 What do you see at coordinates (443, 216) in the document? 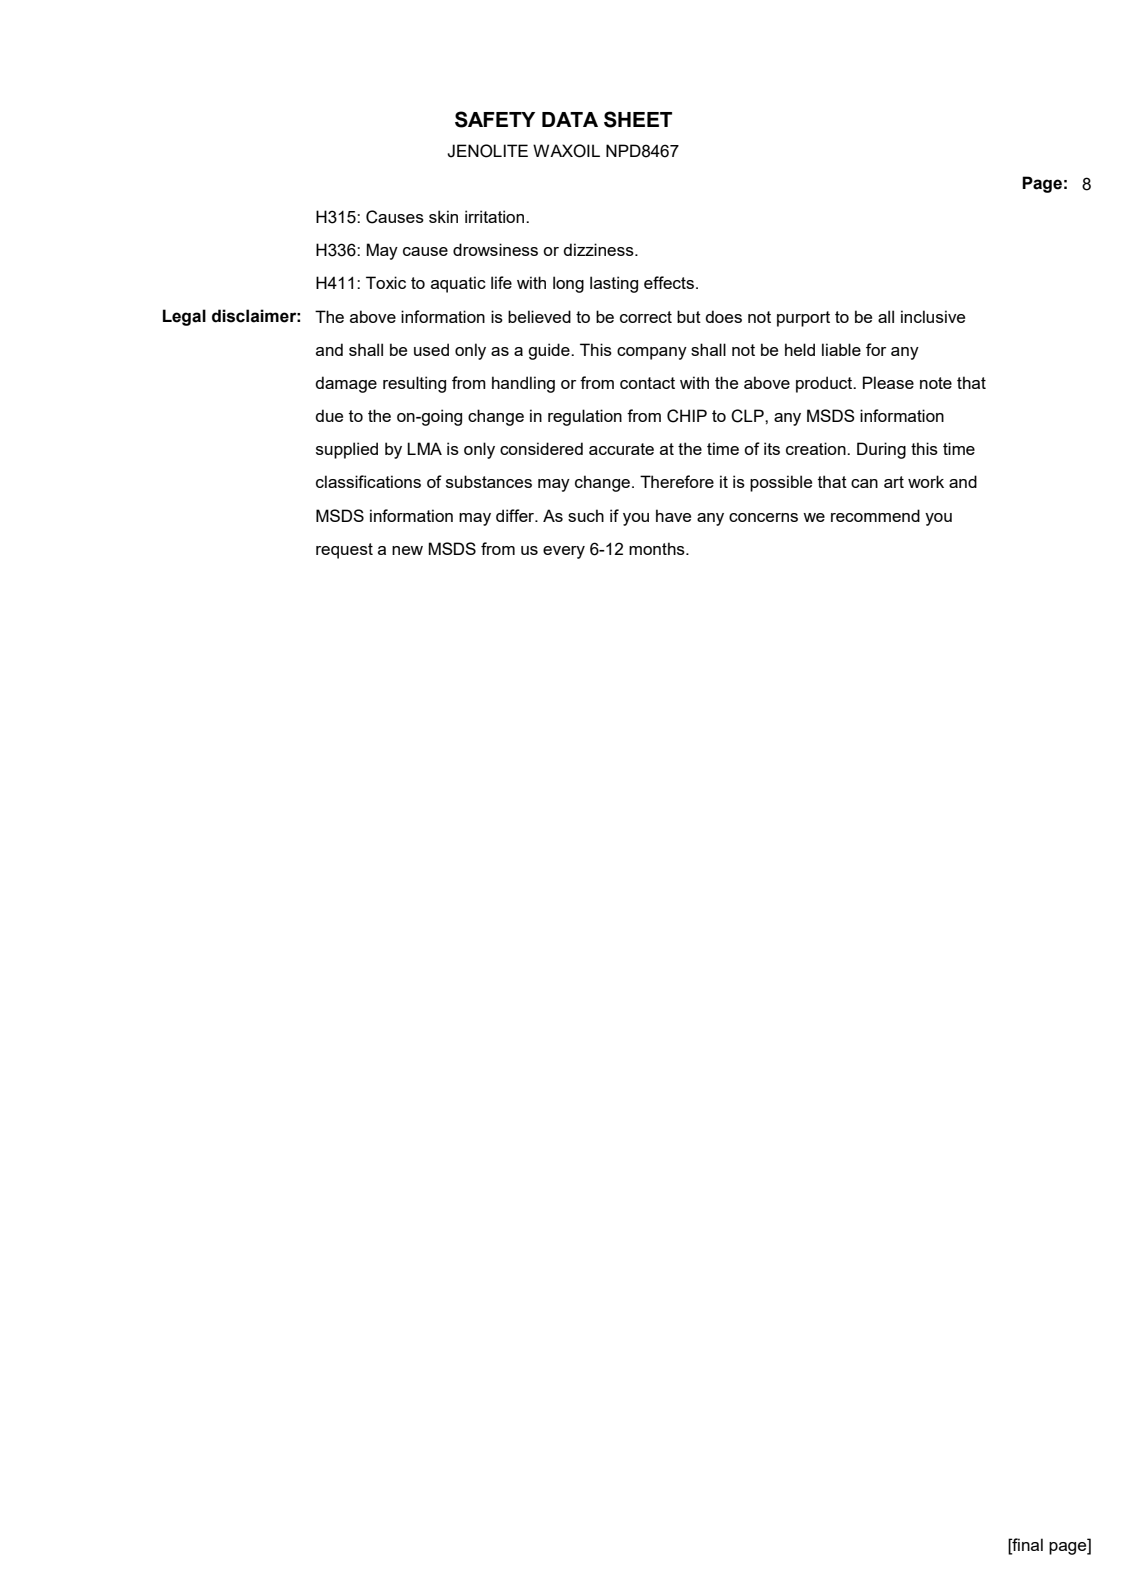
I see `skin` at bounding box center [443, 216].
